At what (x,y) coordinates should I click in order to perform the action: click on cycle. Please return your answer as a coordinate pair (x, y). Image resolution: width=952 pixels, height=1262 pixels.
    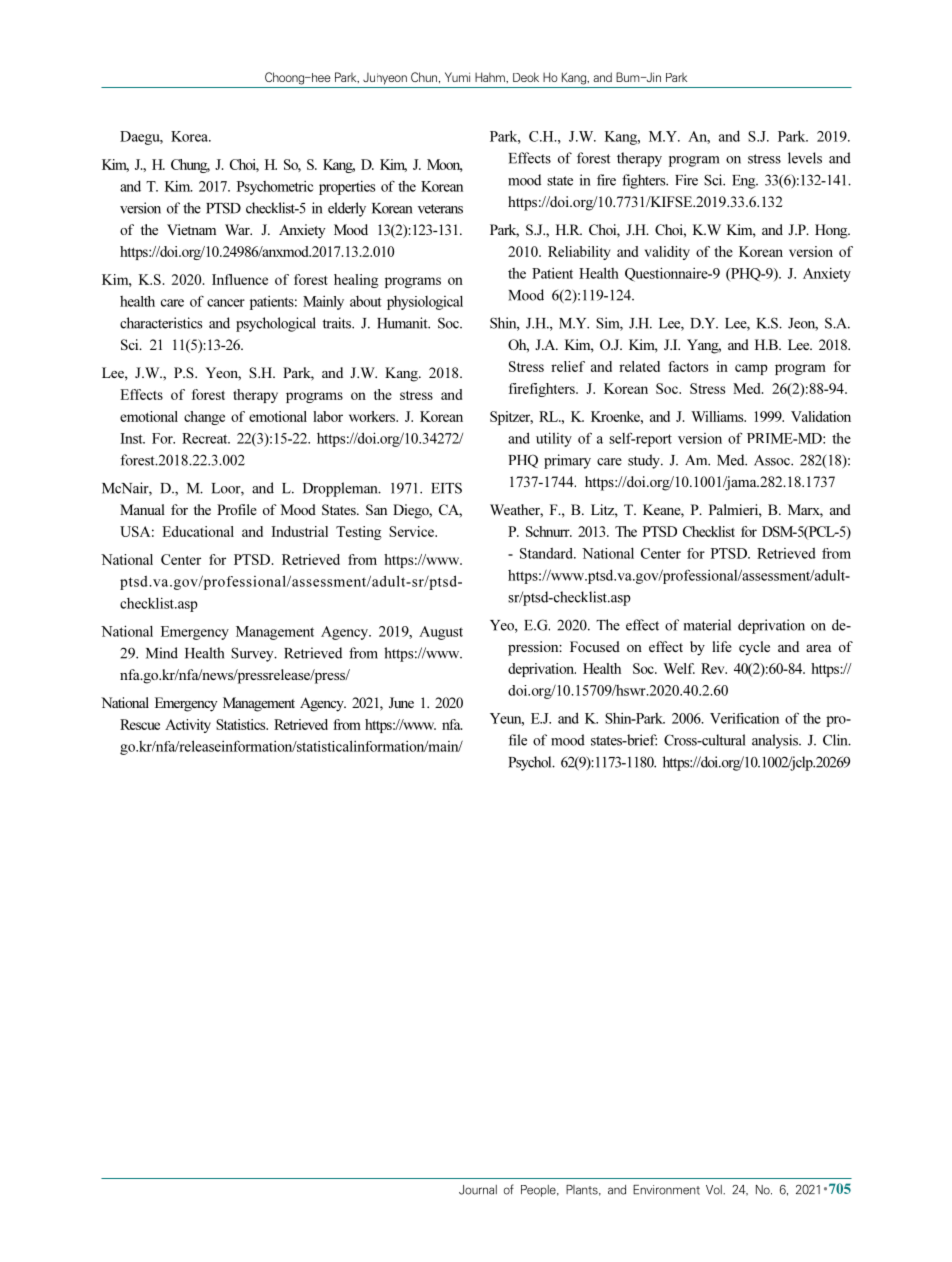
    Looking at the image, I should click on (754, 648).
